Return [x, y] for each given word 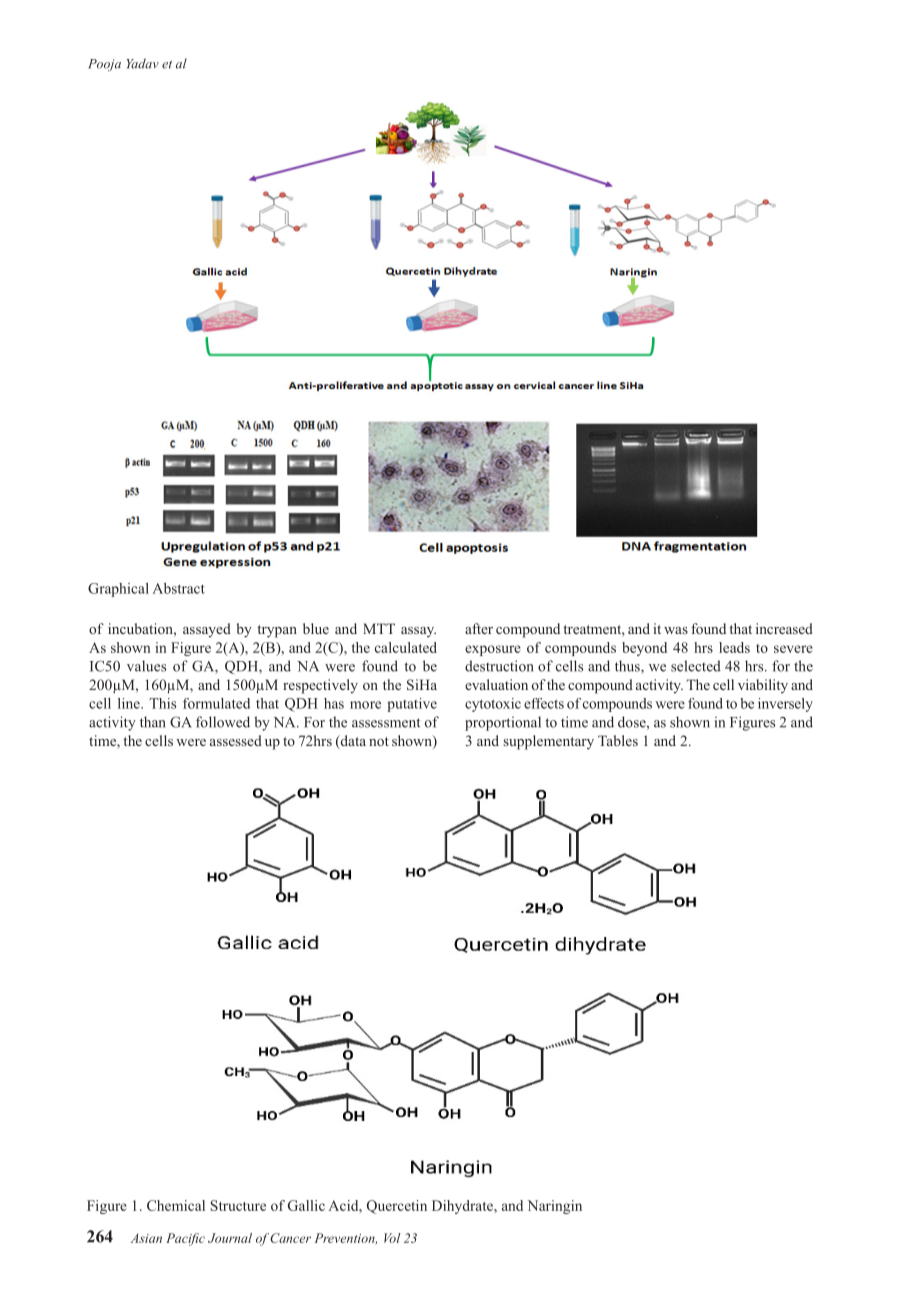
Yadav [142, 63]
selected [696, 666]
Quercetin [397, 1207]
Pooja [104, 65]
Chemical [176, 1205]
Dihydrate [463, 1207]
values [146, 666]
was [676, 630]
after [479, 628]
